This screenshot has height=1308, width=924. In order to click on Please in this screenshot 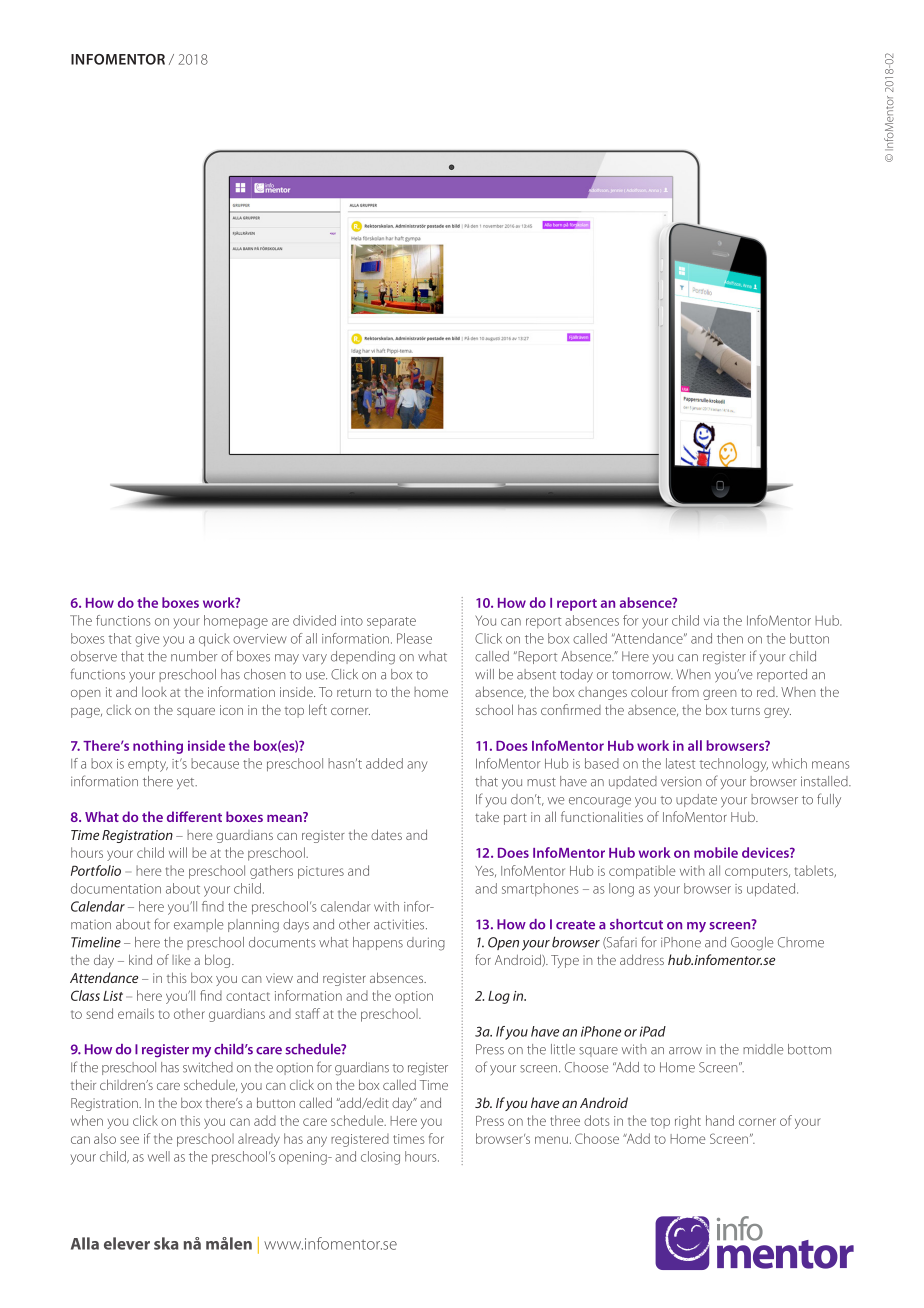, I will do `click(414, 638)`.
